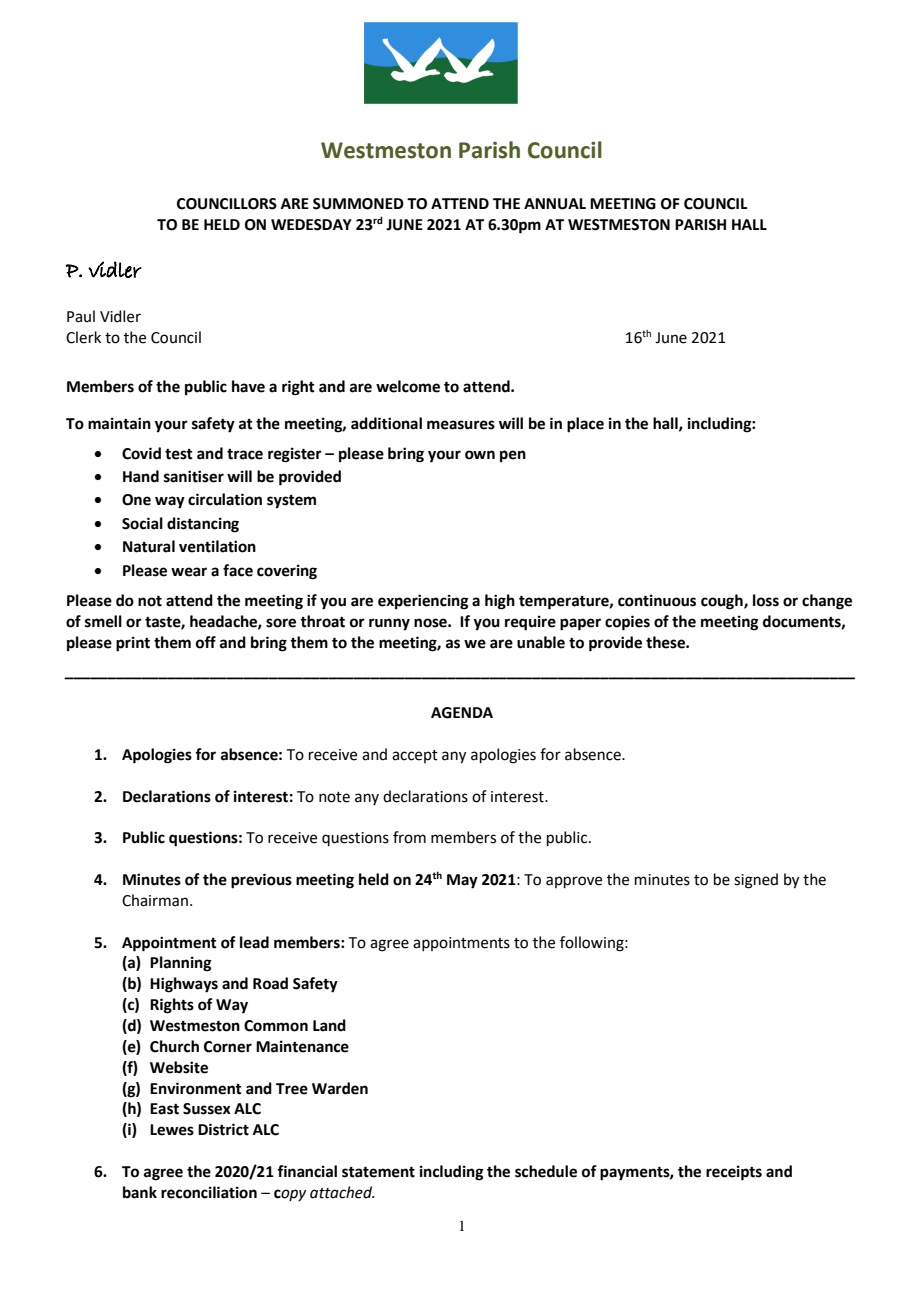 This image has width=924, height=1308. Describe the element at coordinates (149, 546) in the image. I see `Natural` at that location.
